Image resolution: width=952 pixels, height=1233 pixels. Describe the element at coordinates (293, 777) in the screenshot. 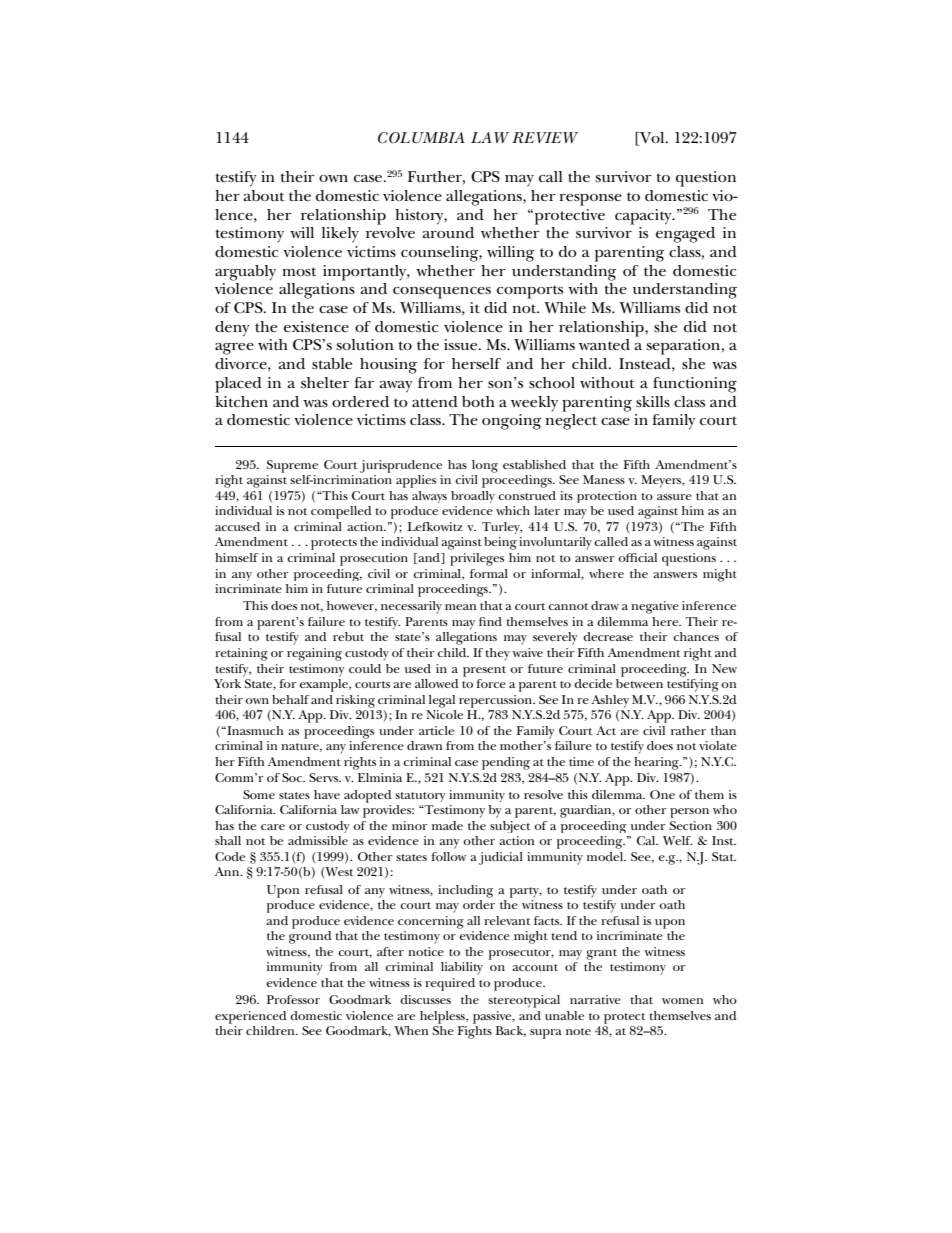

I see `Soc` at that location.
